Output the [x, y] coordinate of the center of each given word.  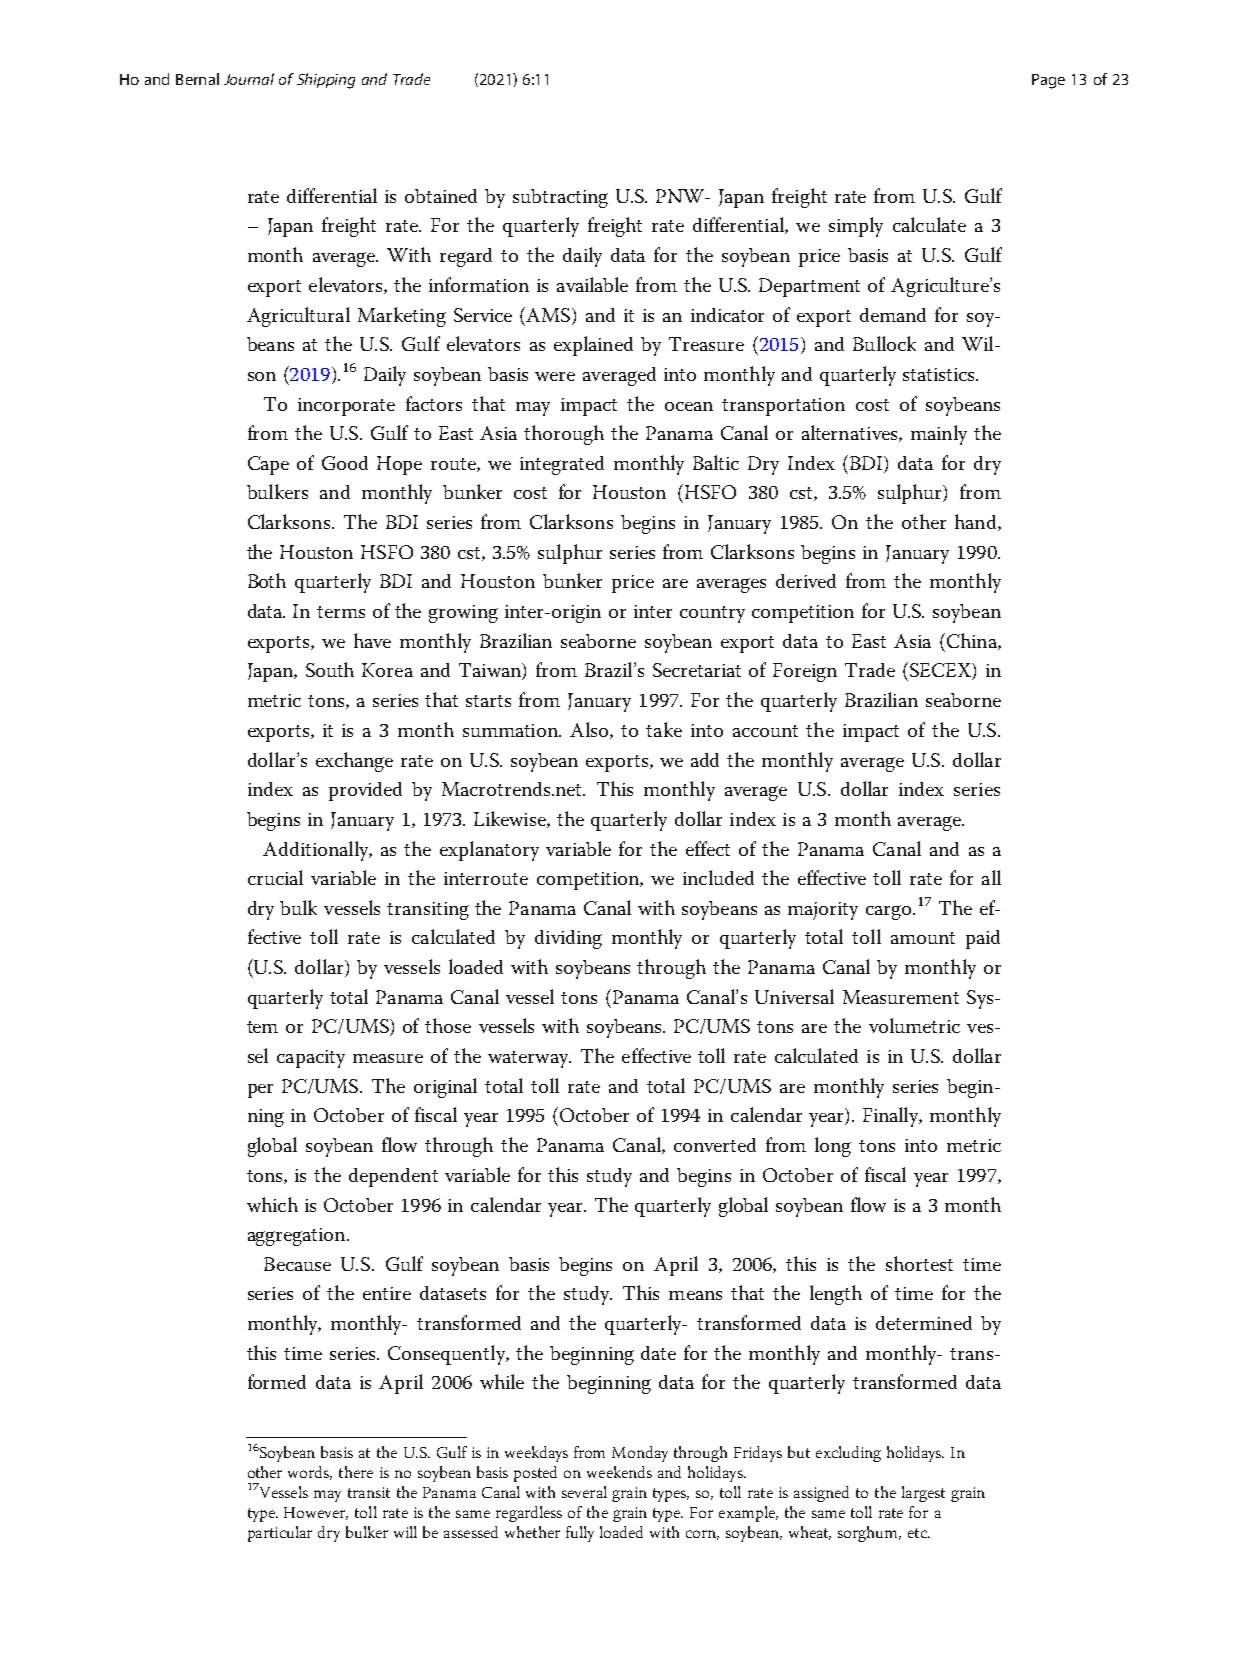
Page [1048, 81]
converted [715, 1145]
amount [923, 938]
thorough [564, 435]
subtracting [560, 198]
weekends [619, 1472]
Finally [892, 1117]
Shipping [326, 81]
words [310, 1473]
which [272, 1204]
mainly [939, 435]
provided [365, 791]
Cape [268, 465]
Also [590, 730]
